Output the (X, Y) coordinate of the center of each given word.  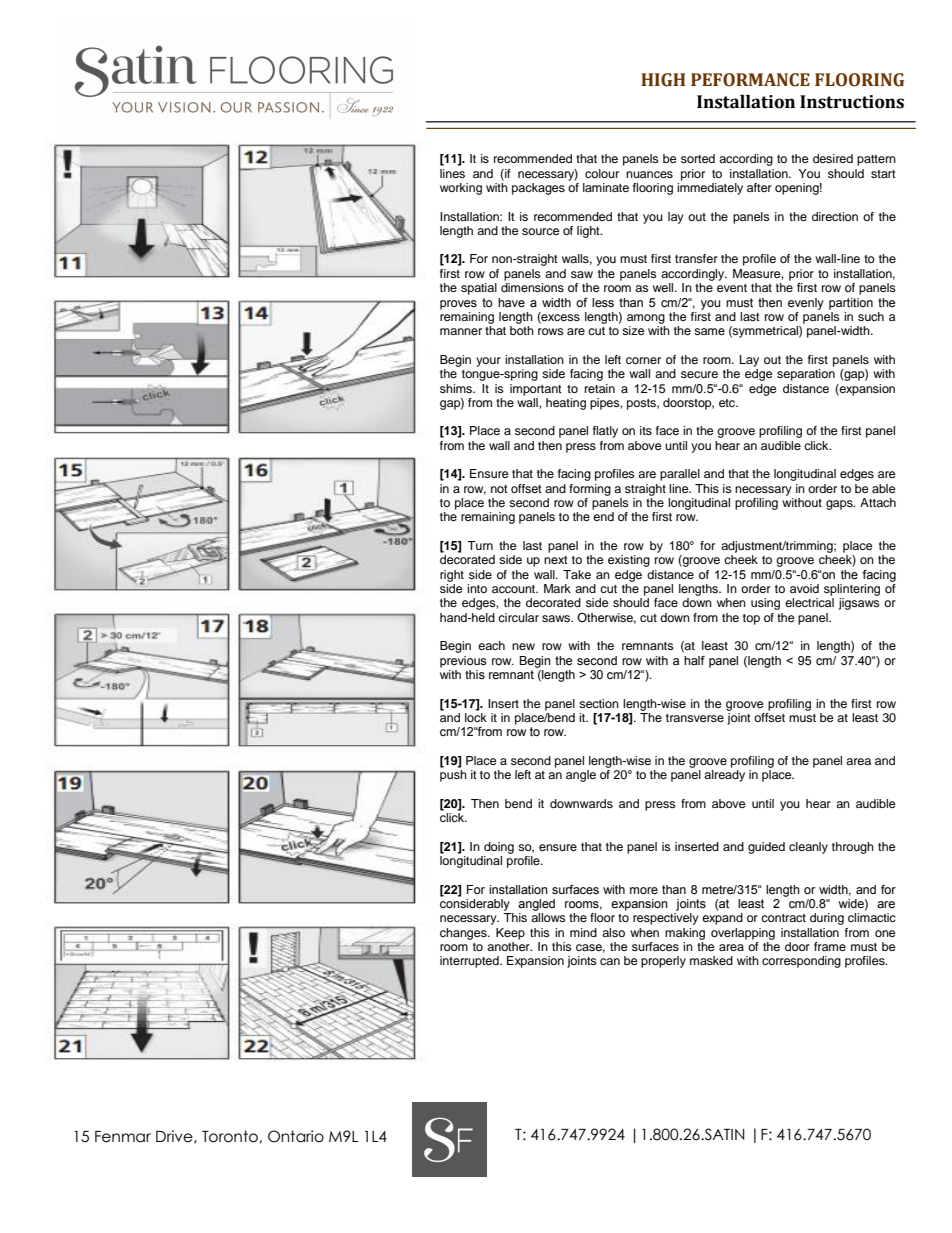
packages (538, 189)
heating (566, 404)
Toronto (231, 1136)
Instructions (852, 102)
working (461, 189)
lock (476, 716)
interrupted (470, 962)
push (453, 776)
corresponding (801, 962)
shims (457, 388)
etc (728, 403)
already (724, 776)
